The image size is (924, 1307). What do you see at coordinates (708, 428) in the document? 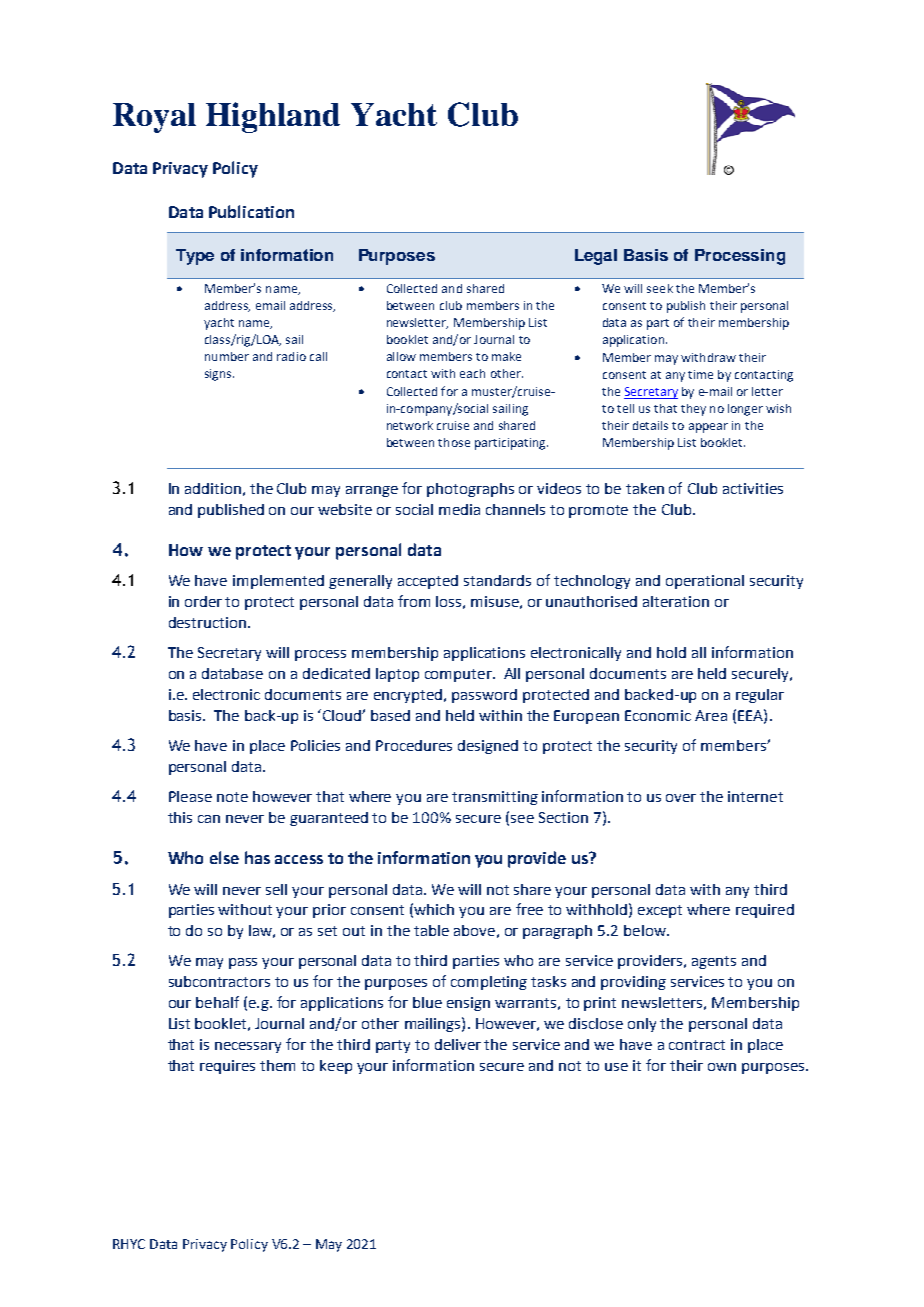
I see `appear` at bounding box center [708, 428].
